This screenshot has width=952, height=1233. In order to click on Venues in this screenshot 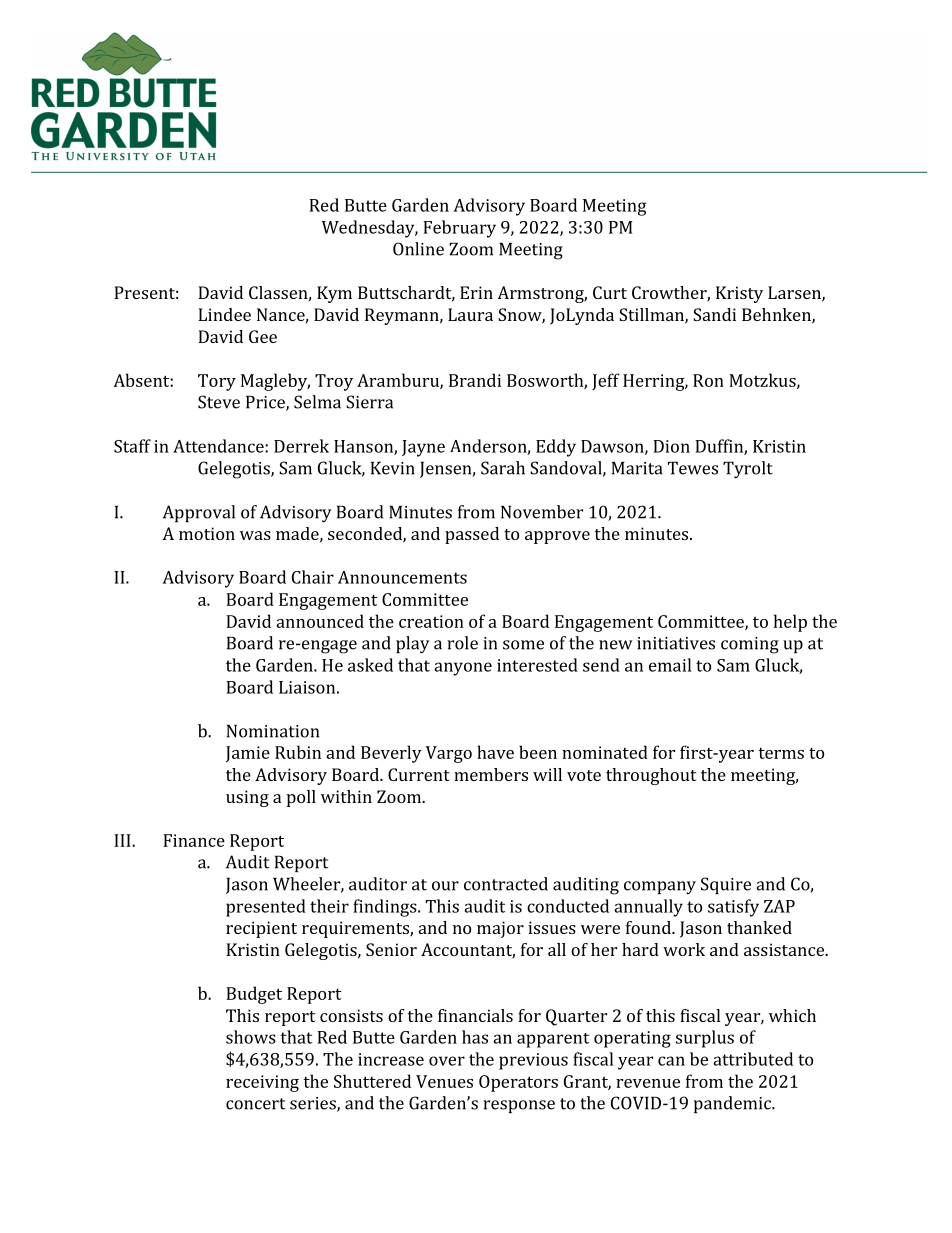, I will do `click(444, 1081)`.
